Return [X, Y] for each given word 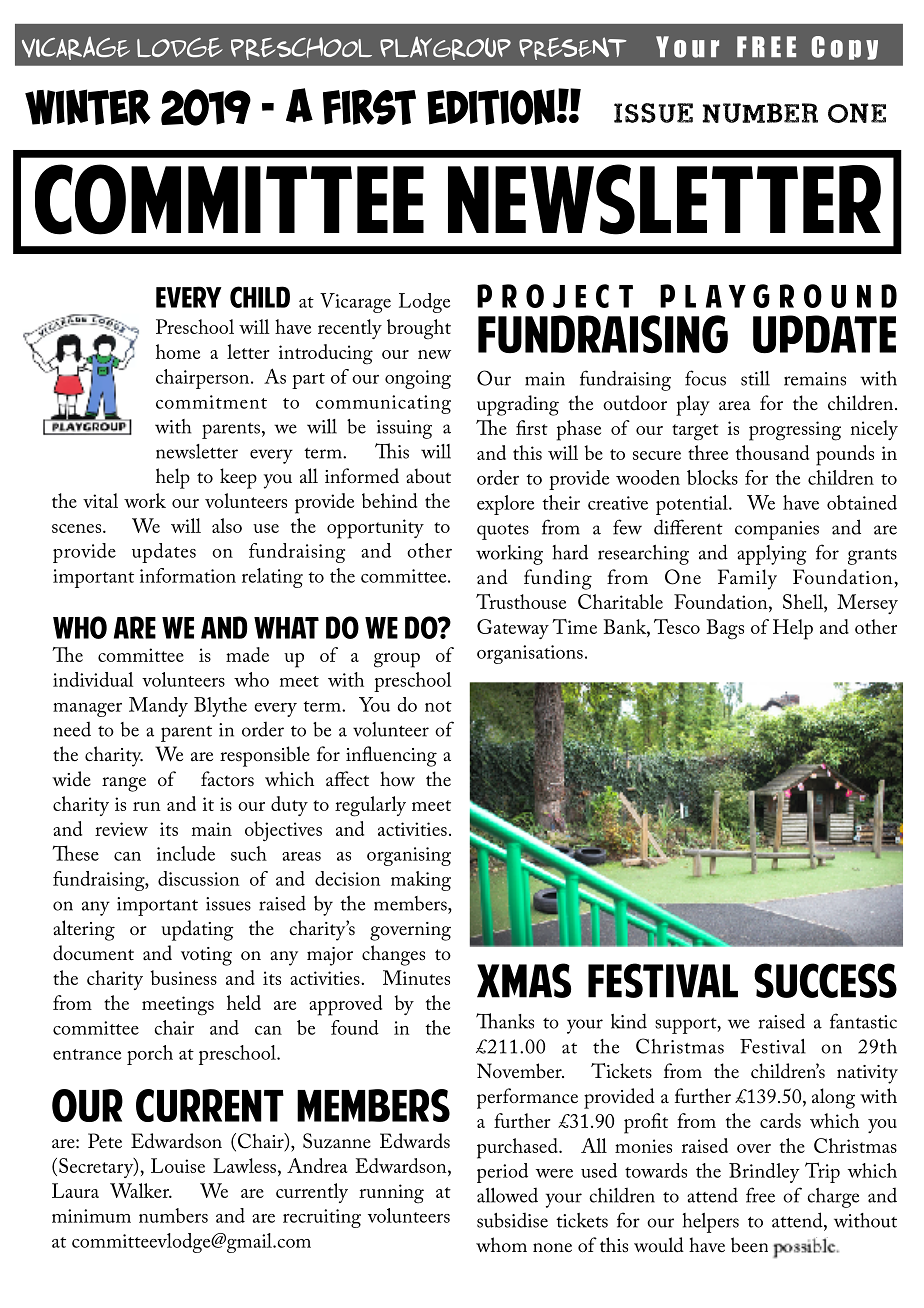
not [438, 706]
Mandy [158, 707]
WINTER [88, 107]
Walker [141, 1190]
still [755, 378]
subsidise [512, 1220]
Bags [725, 629]
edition [492, 107]
